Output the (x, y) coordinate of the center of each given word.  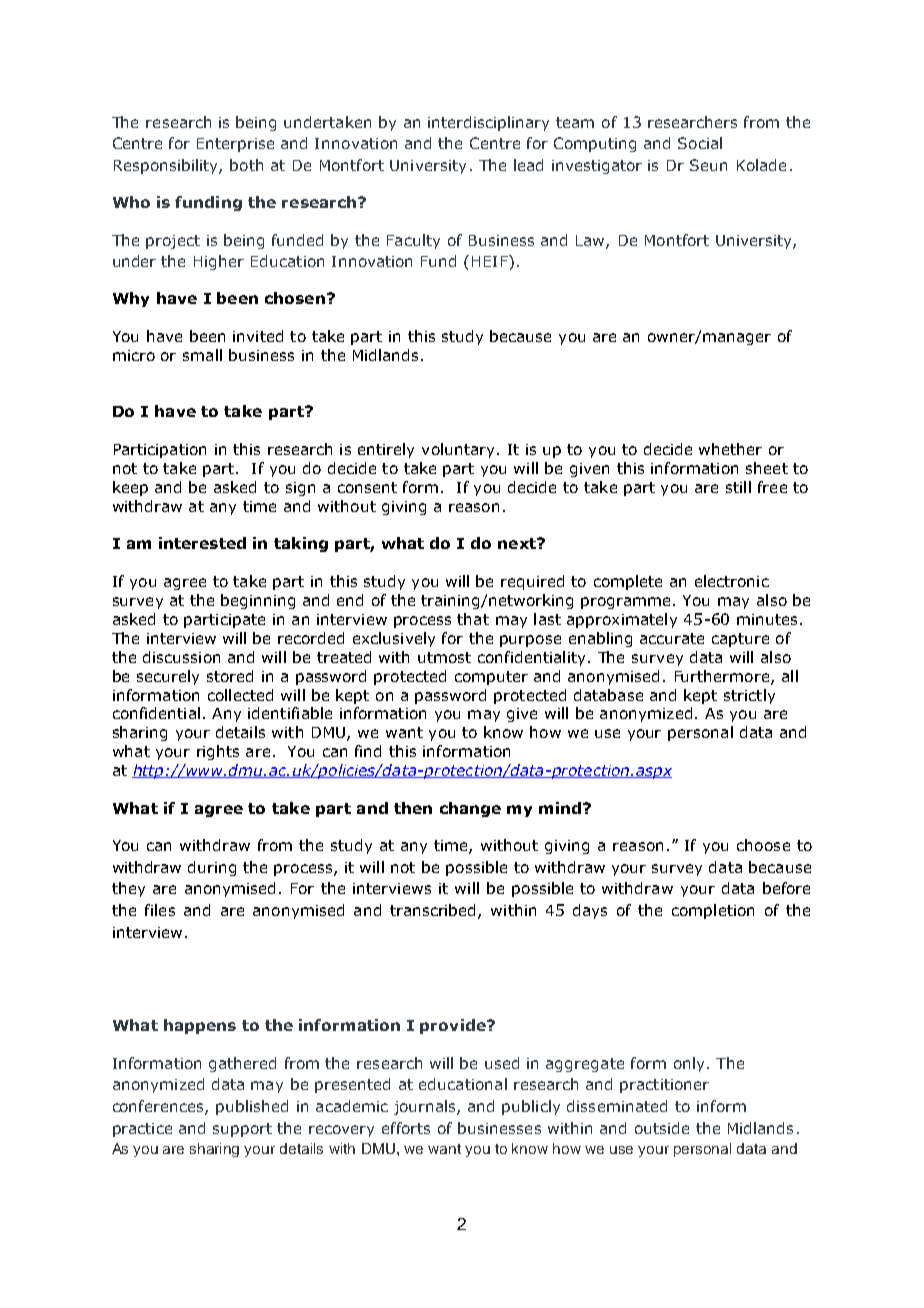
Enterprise (235, 145)
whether (730, 449)
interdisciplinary (488, 123)
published (252, 1107)
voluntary (458, 450)
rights (218, 752)
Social (700, 143)
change (470, 809)
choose (763, 845)
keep (130, 488)
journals (426, 1107)
